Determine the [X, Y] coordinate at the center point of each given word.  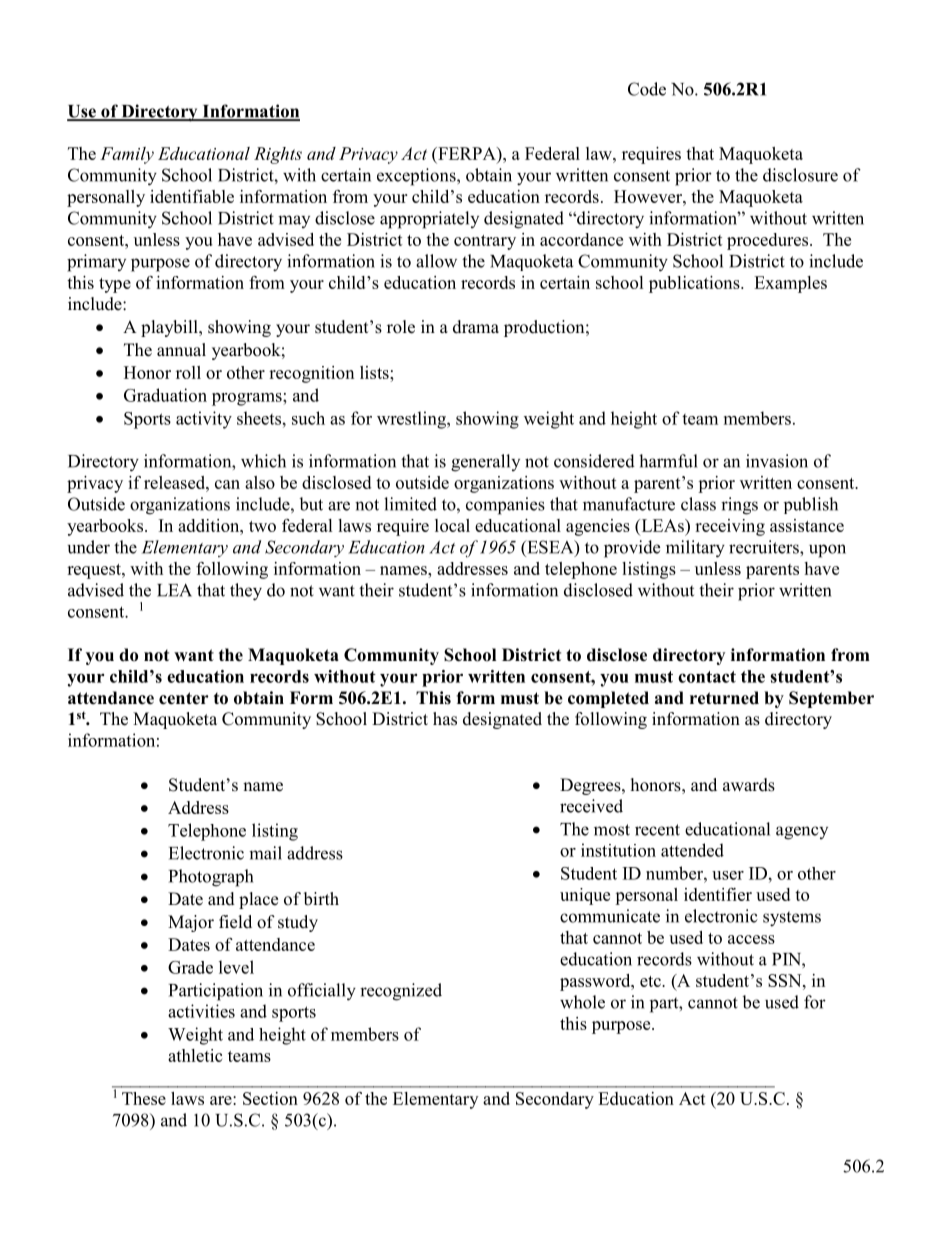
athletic [195, 1055]
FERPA [467, 153]
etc [651, 981]
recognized [401, 992]
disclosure [800, 175]
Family [127, 155]
